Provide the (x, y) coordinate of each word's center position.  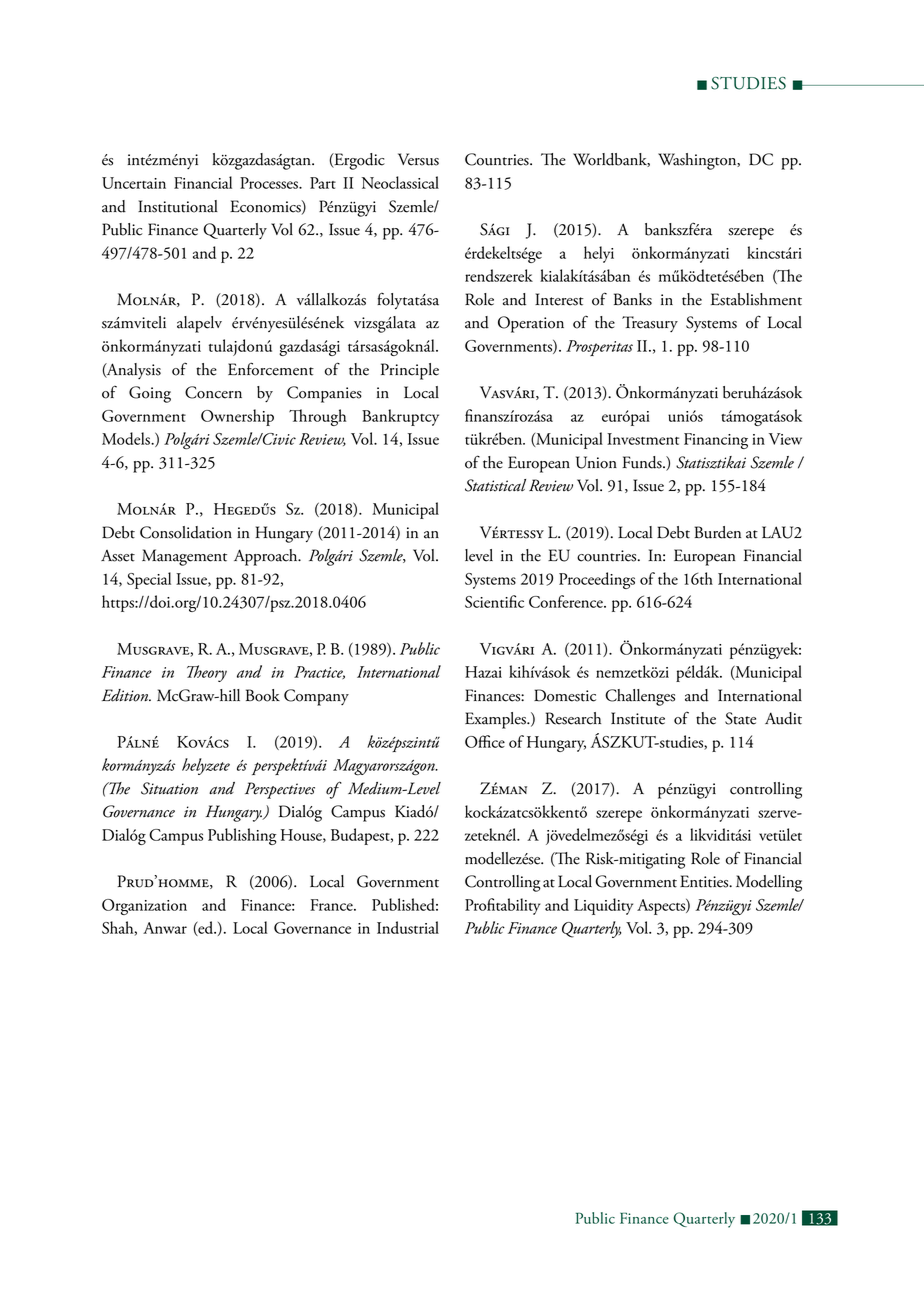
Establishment (756, 299)
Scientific (494, 601)
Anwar (165, 928)
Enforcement (271, 369)
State (740, 718)
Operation (531, 324)
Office (485, 741)
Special (149, 580)
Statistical (495, 485)
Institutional (178, 206)
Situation (169, 788)
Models (127, 438)
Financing (716, 441)
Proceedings (597, 580)
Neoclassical (400, 182)
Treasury (650, 324)
